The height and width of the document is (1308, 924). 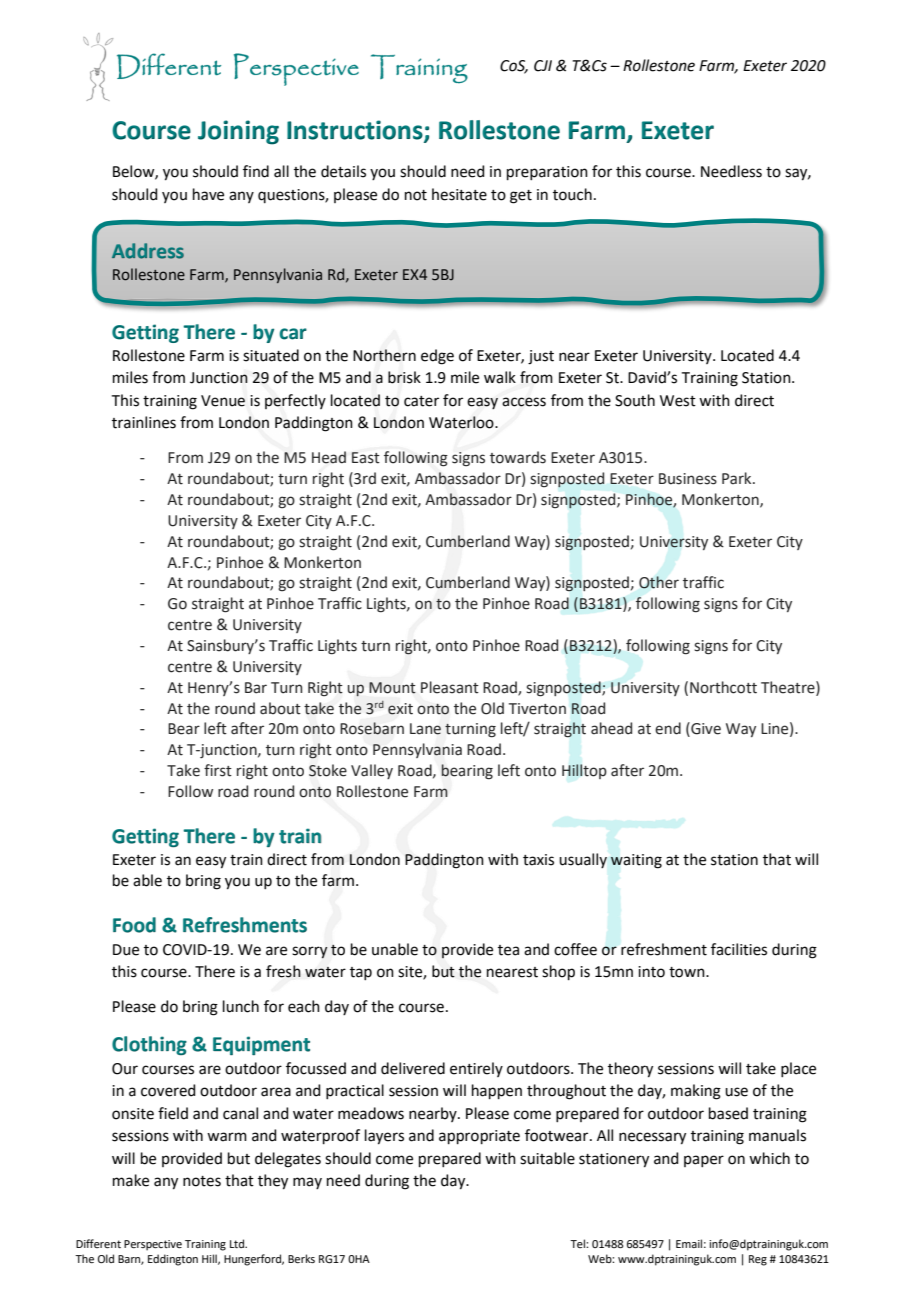 What do you see at coordinates (153, 1245) in the document?
I see `Perspective` at bounding box center [153, 1245].
